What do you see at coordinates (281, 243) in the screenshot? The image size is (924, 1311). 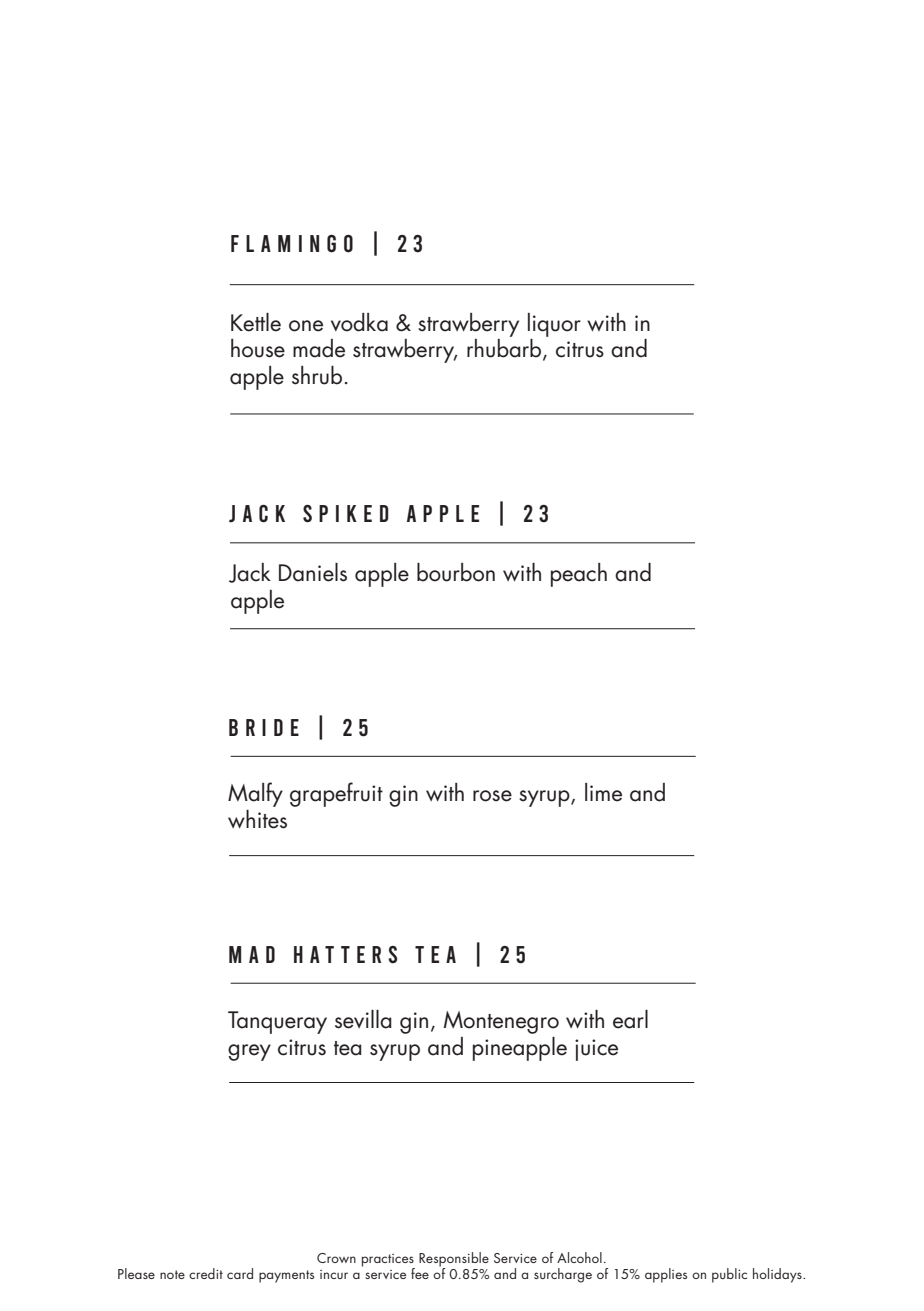 I see `ami` at bounding box center [281, 243].
